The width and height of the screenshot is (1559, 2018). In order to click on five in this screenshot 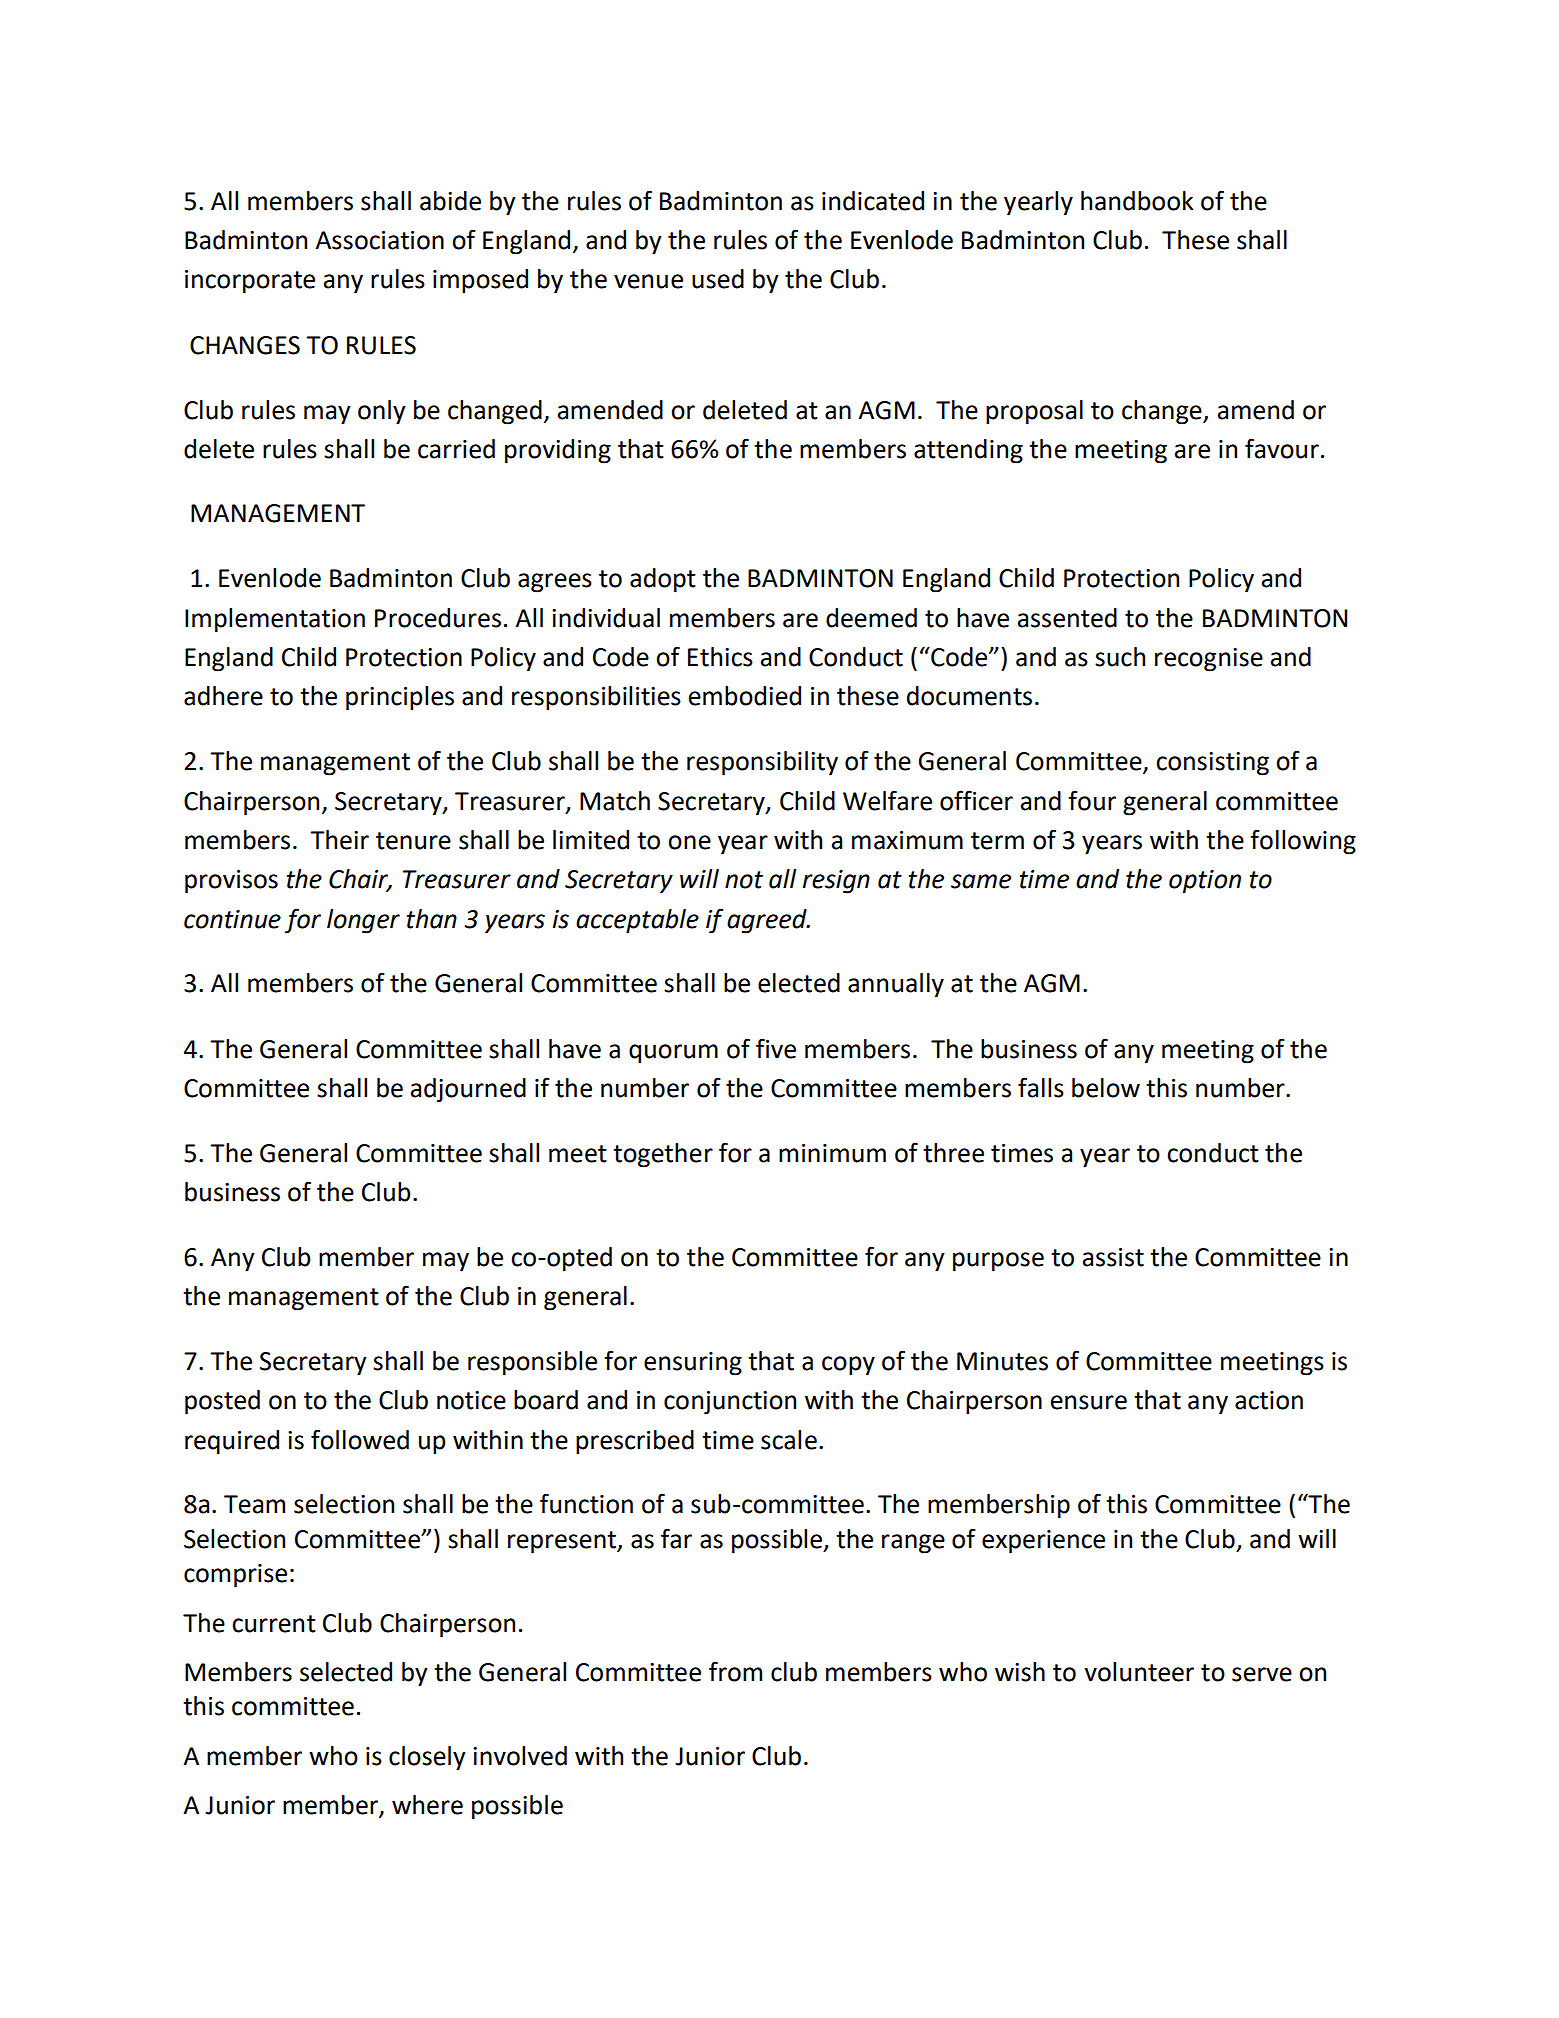, I will do `click(776, 1048)`.
